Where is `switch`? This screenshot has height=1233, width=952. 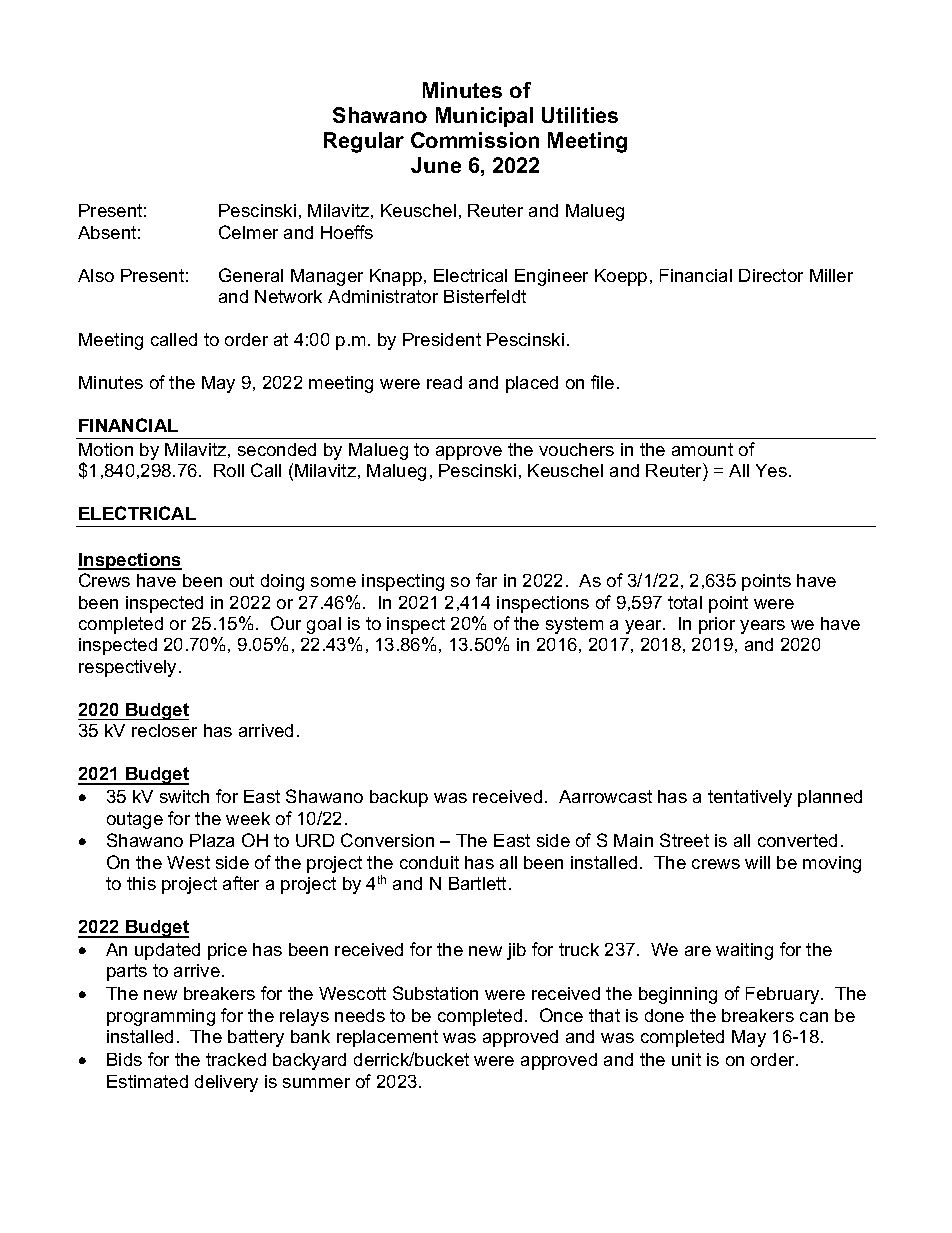
switch is located at coordinates (184, 796).
